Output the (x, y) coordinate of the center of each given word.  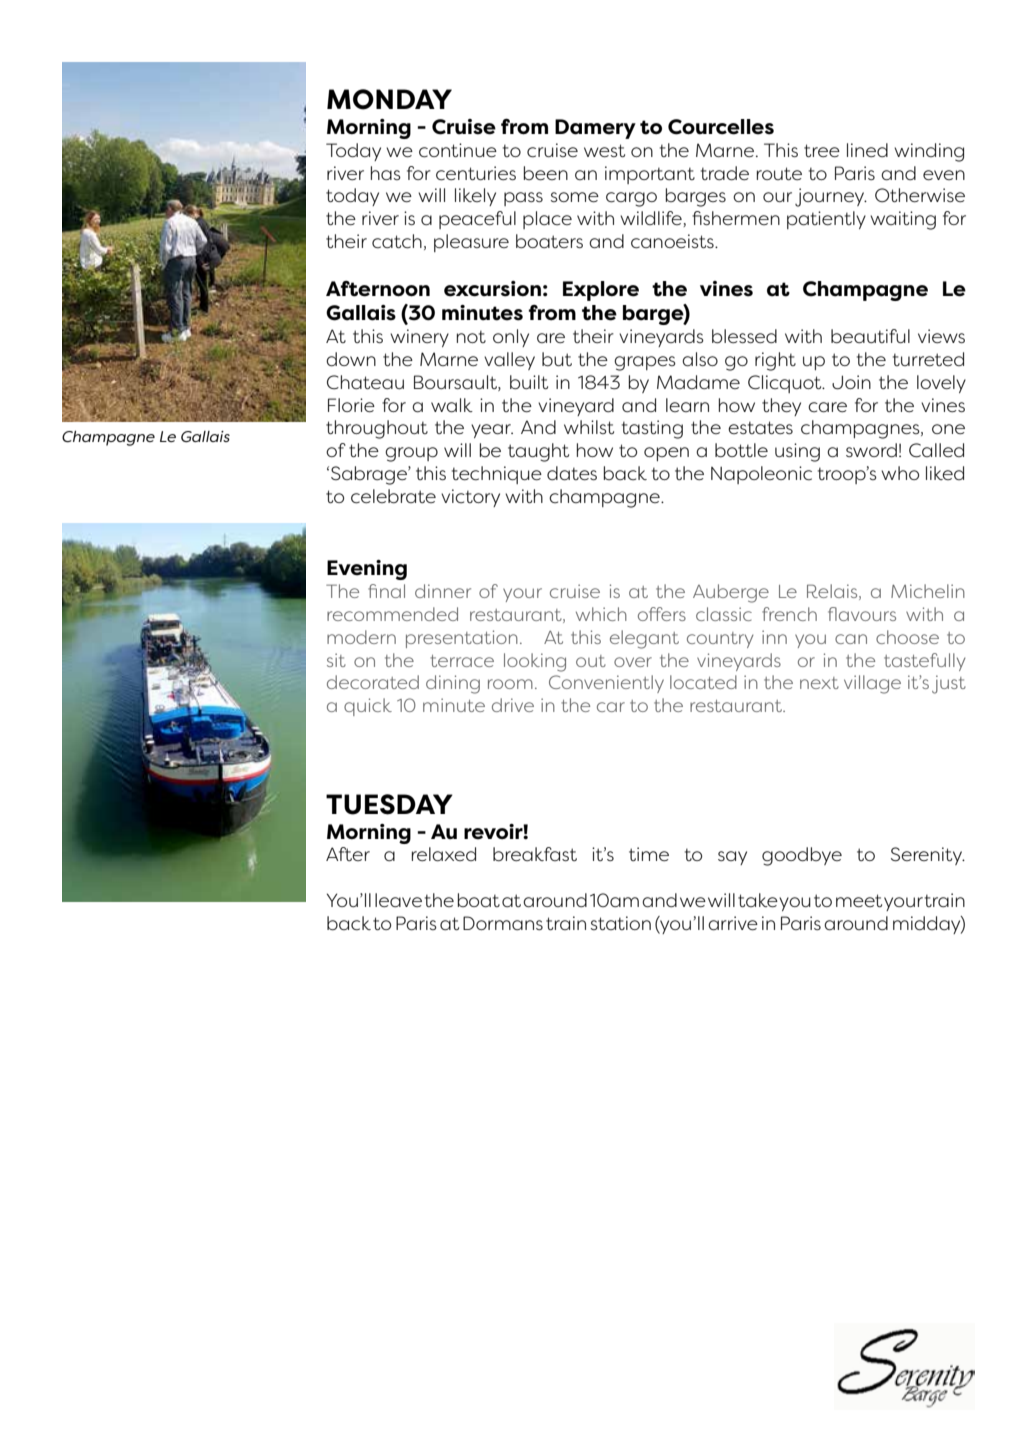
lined (867, 150)
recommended (392, 614)
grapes (645, 363)
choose (907, 637)
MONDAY (389, 99)
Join (851, 382)
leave (398, 900)
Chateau (365, 382)
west (604, 150)
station (621, 923)
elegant (644, 639)
